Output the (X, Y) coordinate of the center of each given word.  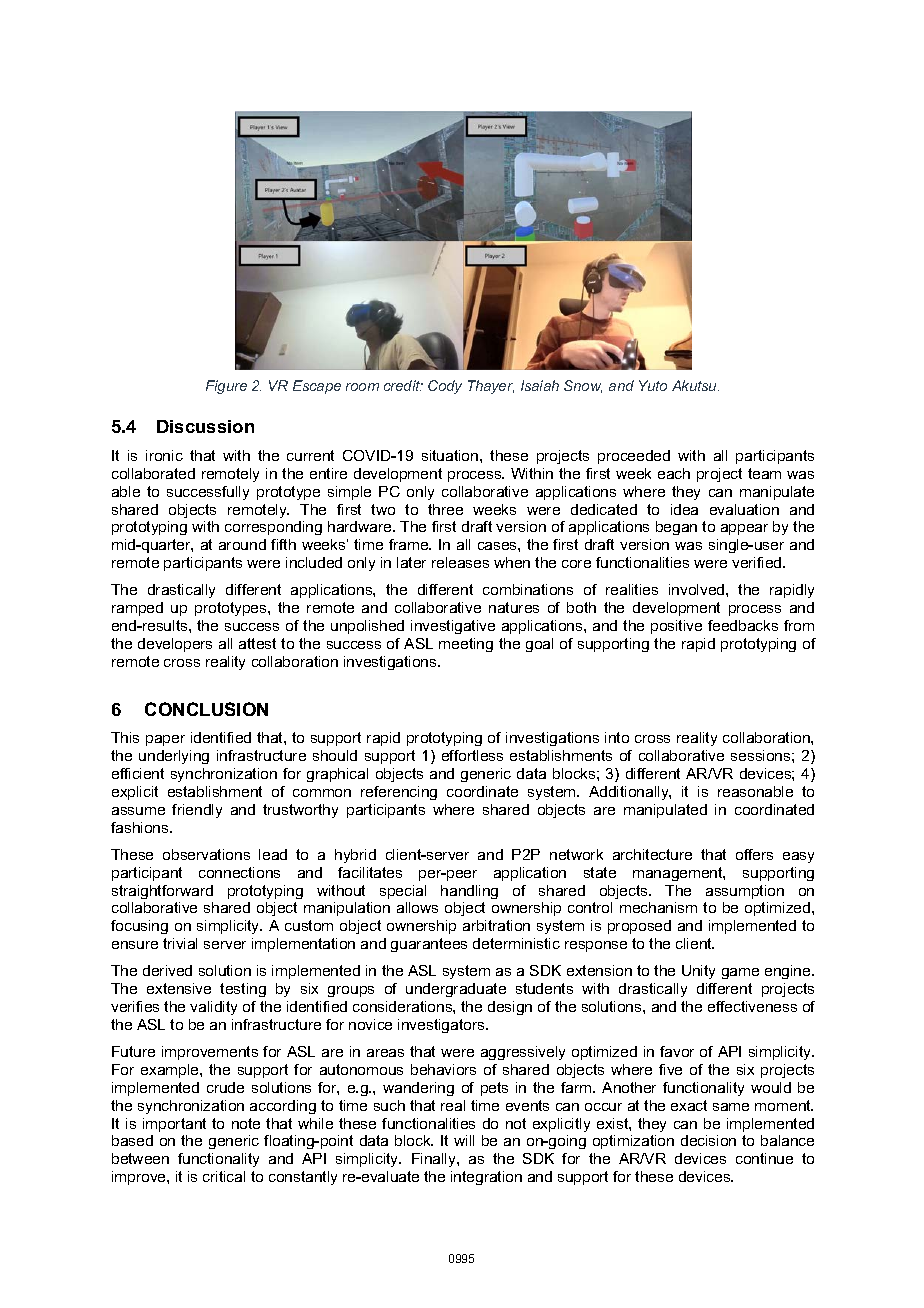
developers (175, 645)
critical (224, 1176)
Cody (445, 387)
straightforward (162, 892)
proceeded (634, 457)
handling (469, 892)
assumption (745, 892)
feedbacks (743, 625)
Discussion (205, 426)
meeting (466, 645)
